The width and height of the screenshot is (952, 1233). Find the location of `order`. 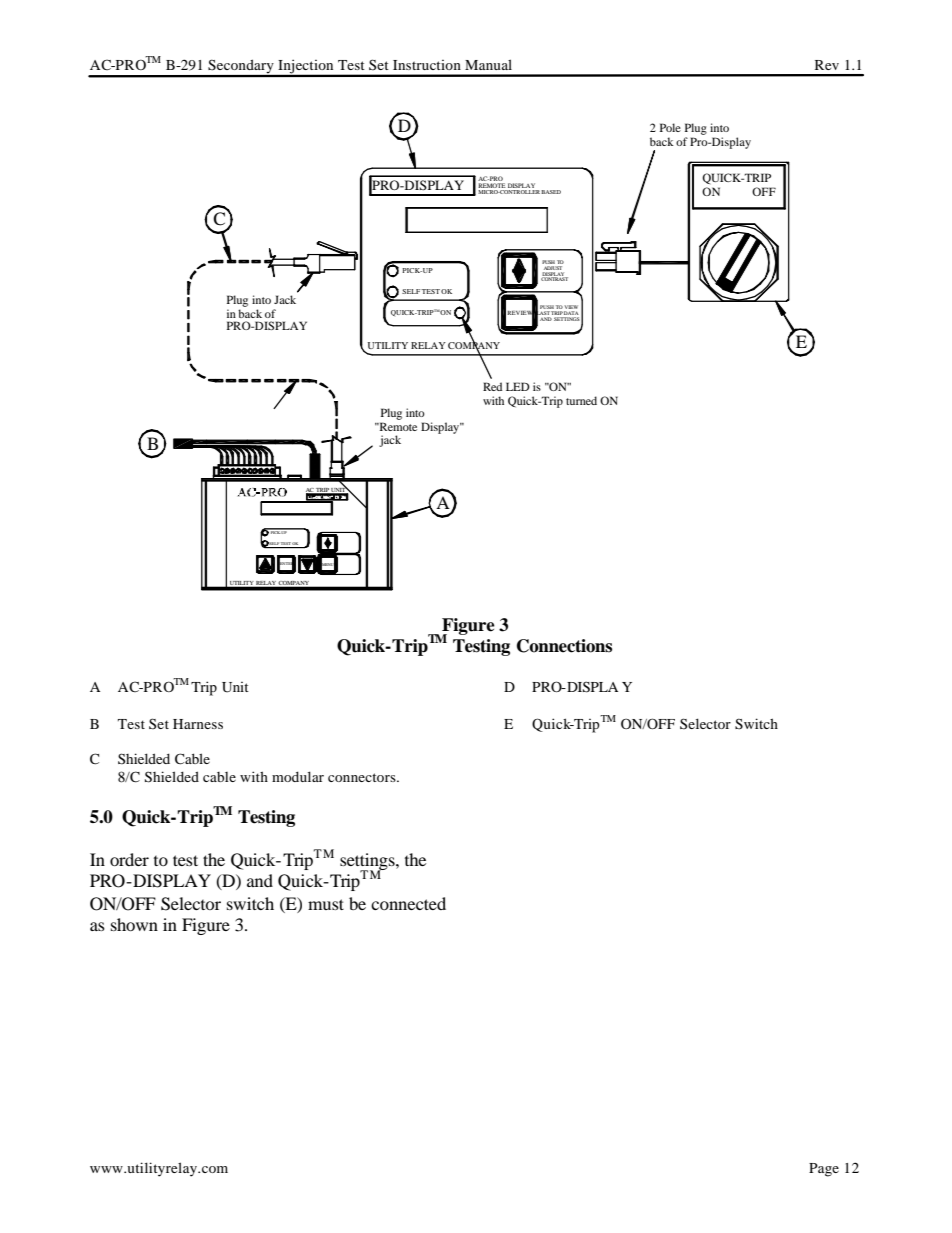

order is located at coordinates (129, 859).
